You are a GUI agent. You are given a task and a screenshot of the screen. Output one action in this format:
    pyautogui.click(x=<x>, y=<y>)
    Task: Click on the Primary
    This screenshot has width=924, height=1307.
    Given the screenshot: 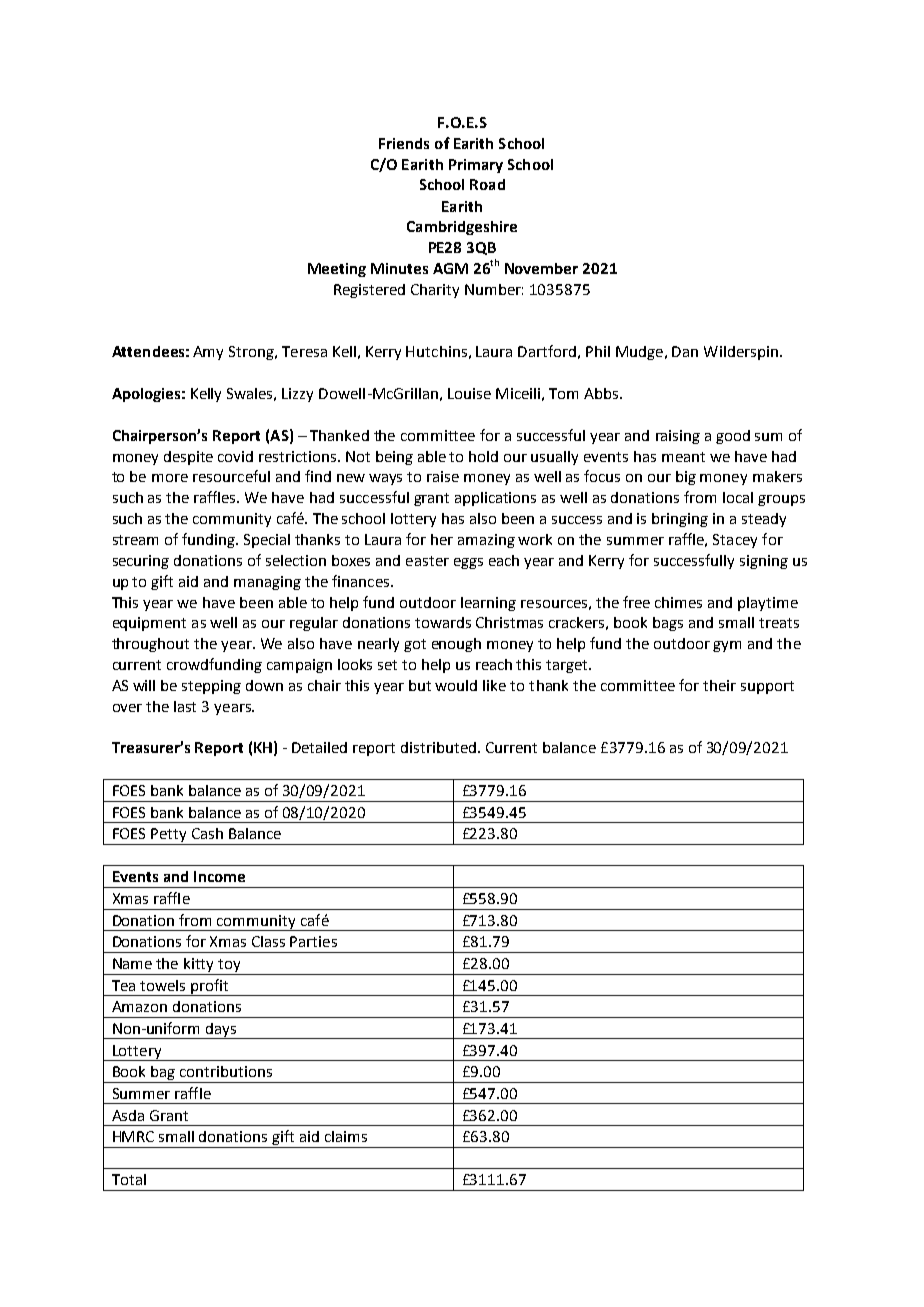 What is the action you would take?
    pyautogui.click(x=476, y=166)
